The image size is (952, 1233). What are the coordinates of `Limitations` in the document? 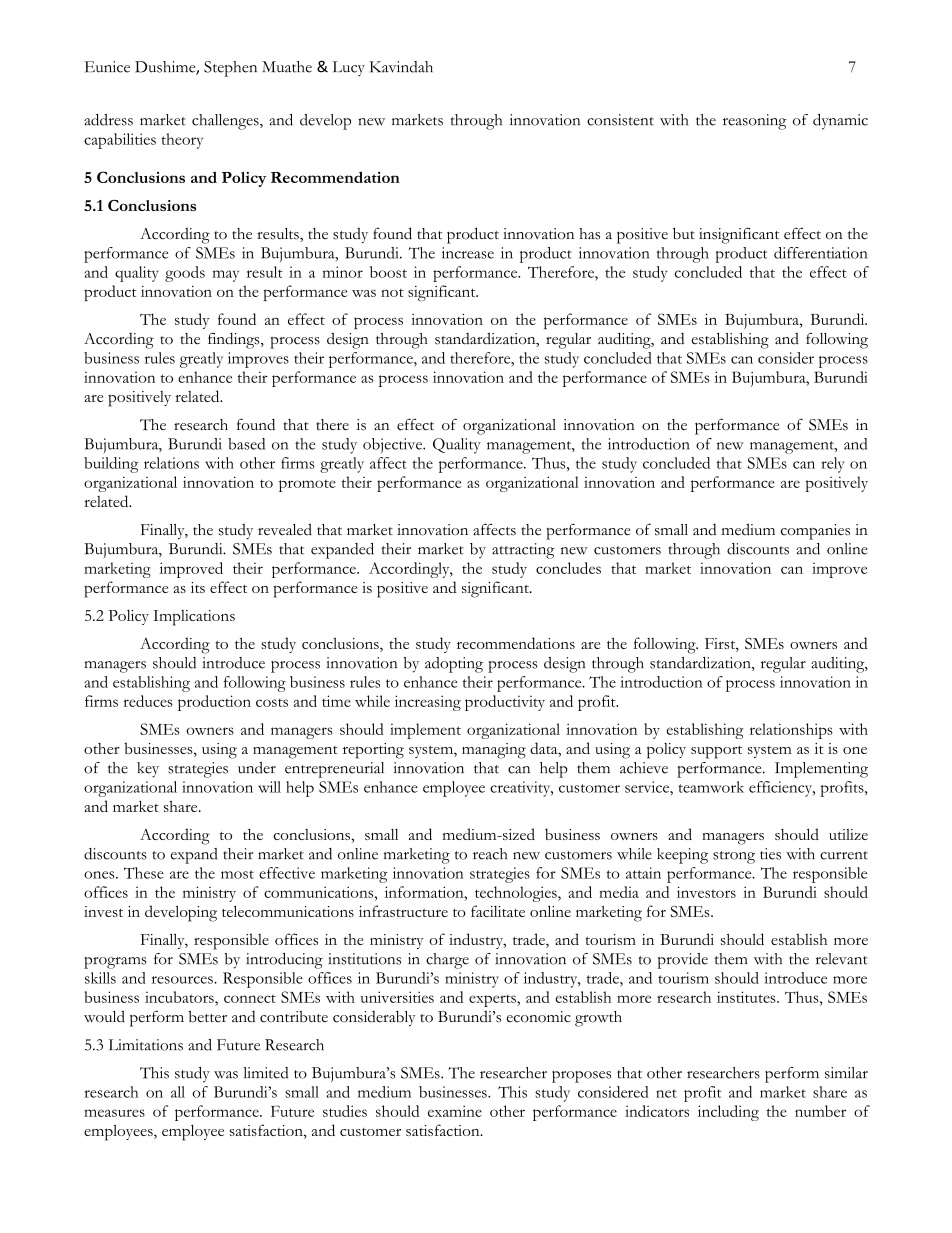 It's located at (146, 1045).
